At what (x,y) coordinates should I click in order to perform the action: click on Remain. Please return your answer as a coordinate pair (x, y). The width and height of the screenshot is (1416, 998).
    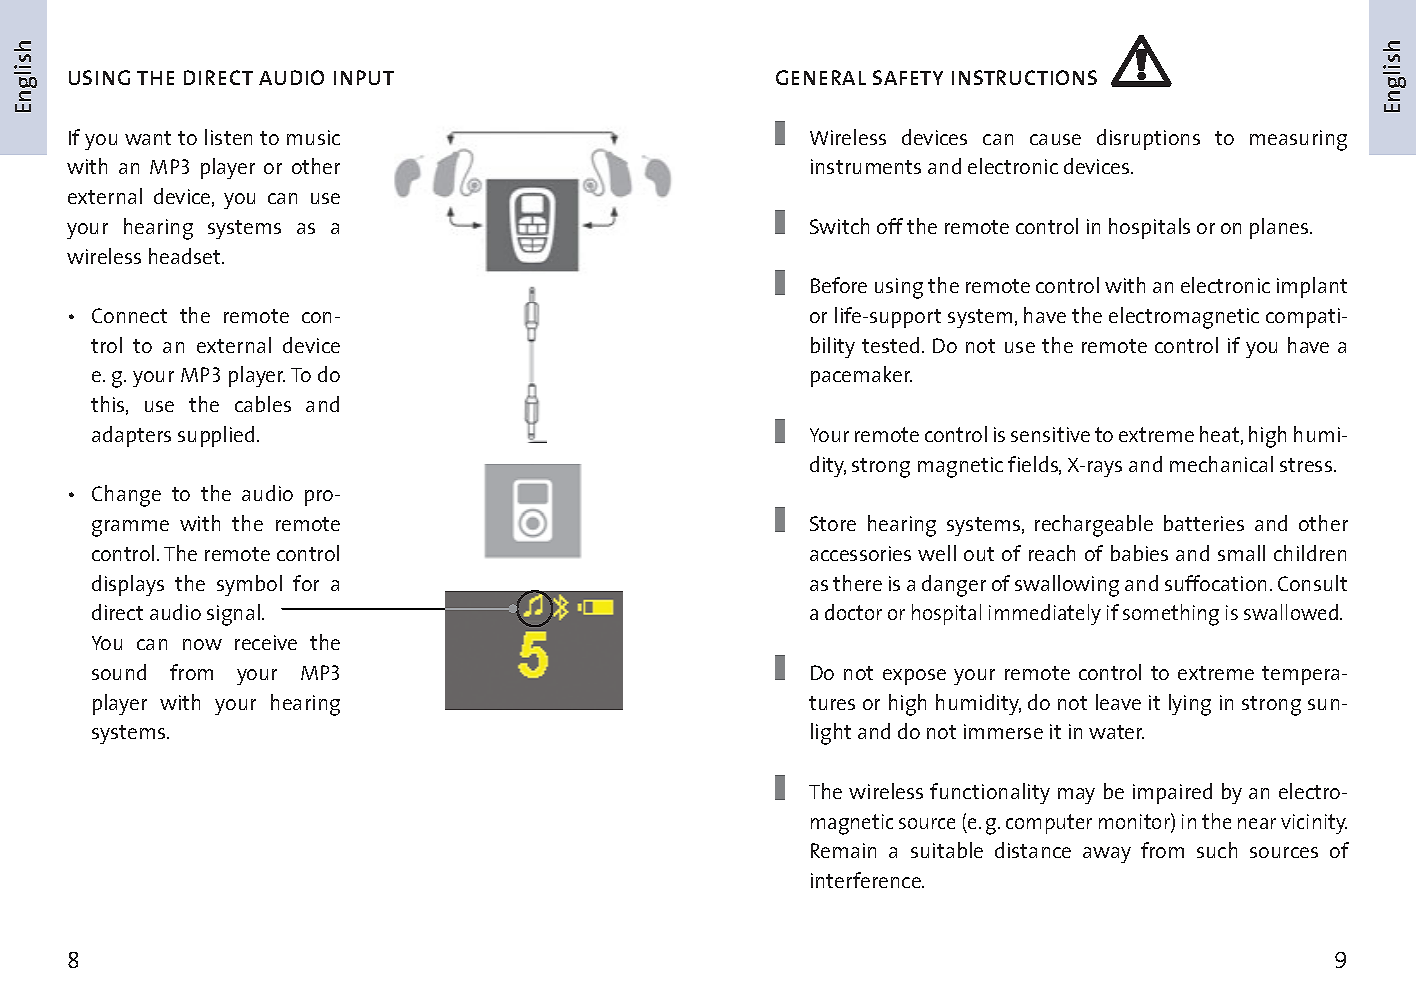
    Looking at the image, I should click on (843, 850).
